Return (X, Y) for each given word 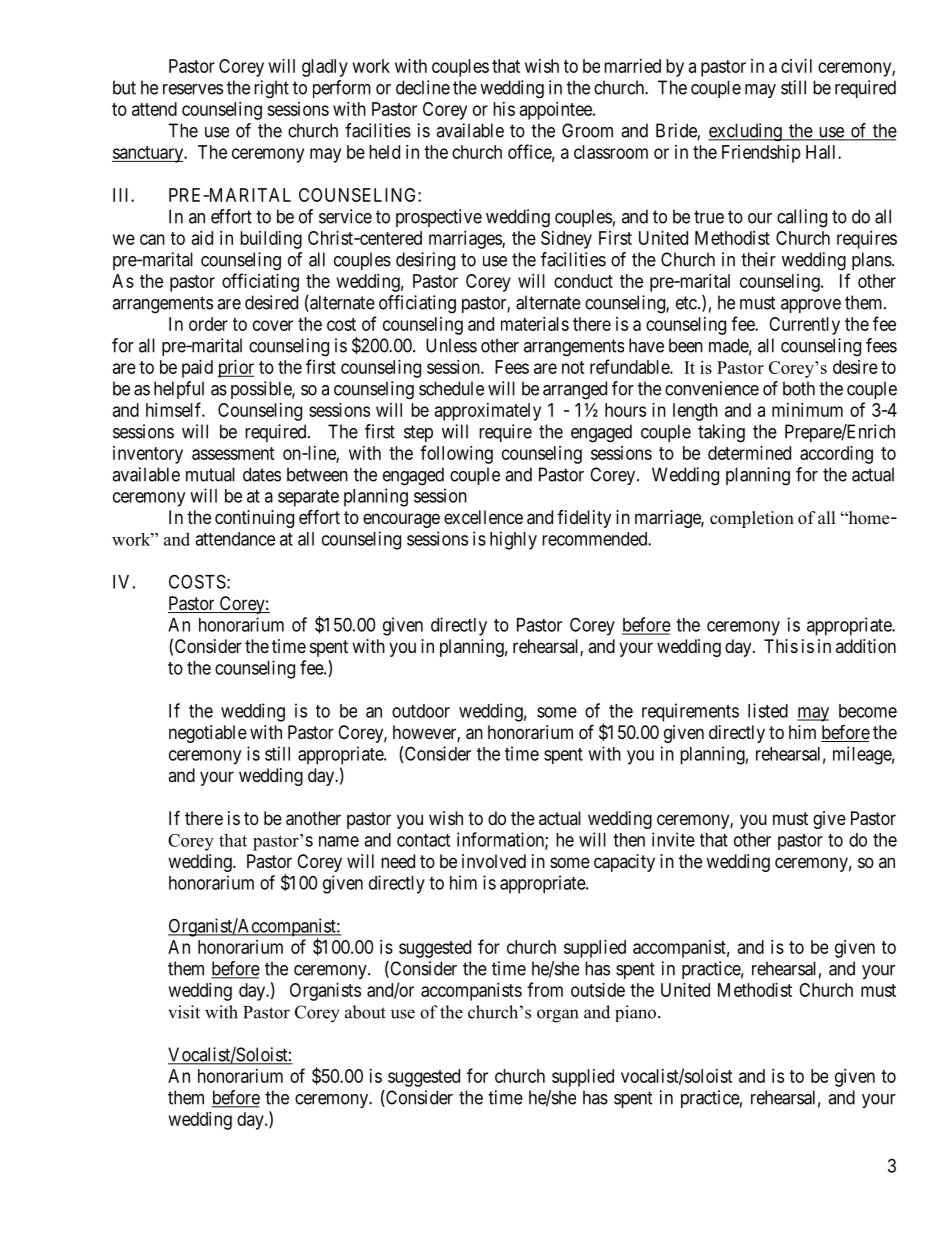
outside (598, 990)
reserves (193, 89)
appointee (557, 111)
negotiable (208, 734)
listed (768, 710)
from (545, 989)
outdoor (421, 711)
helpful (179, 390)
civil (796, 66)
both (799, 388)
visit (184, 1012)
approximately (488, 412)
